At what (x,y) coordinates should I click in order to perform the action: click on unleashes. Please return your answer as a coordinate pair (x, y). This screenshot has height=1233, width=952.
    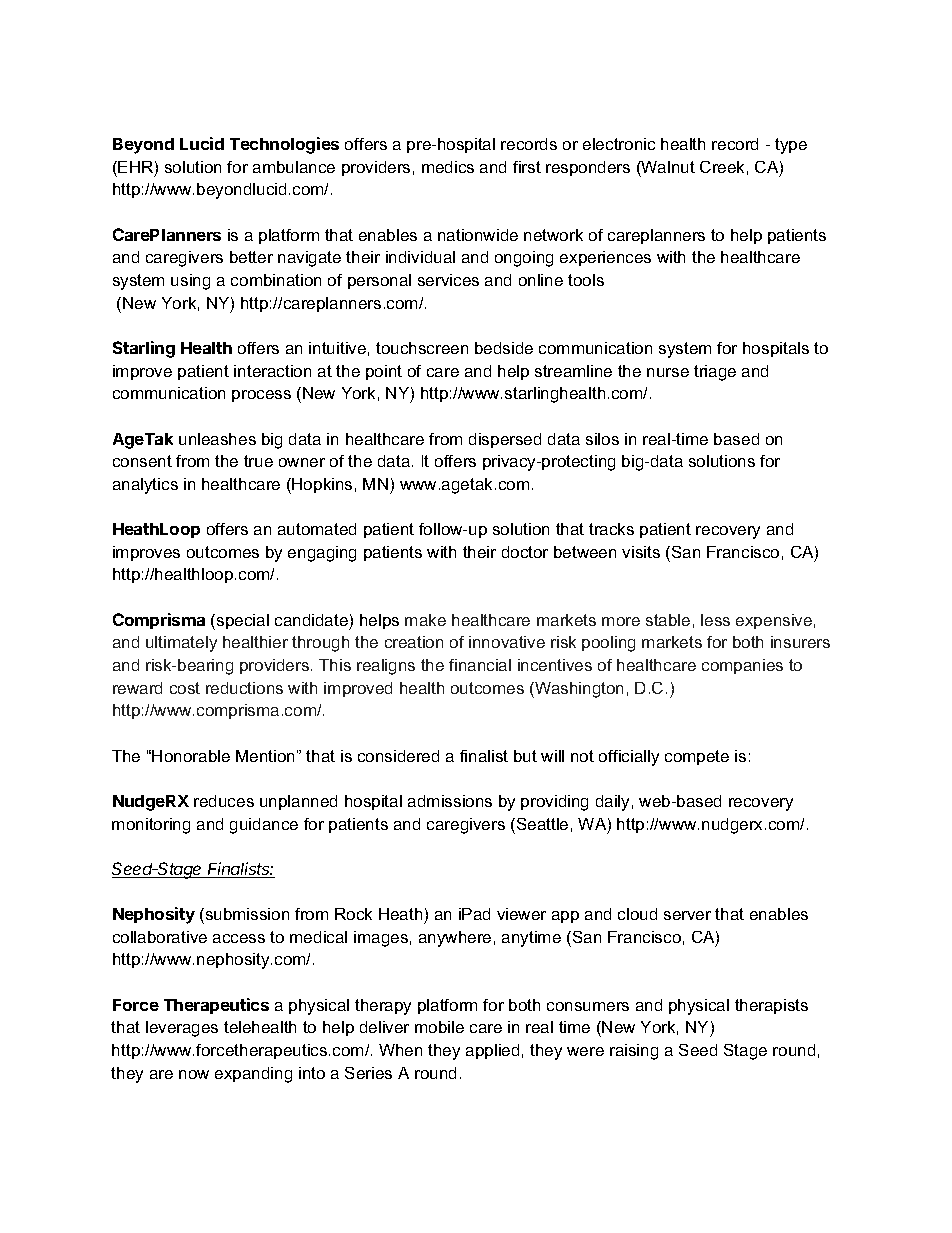
    Looking at the image, I should click on (217, 439).
